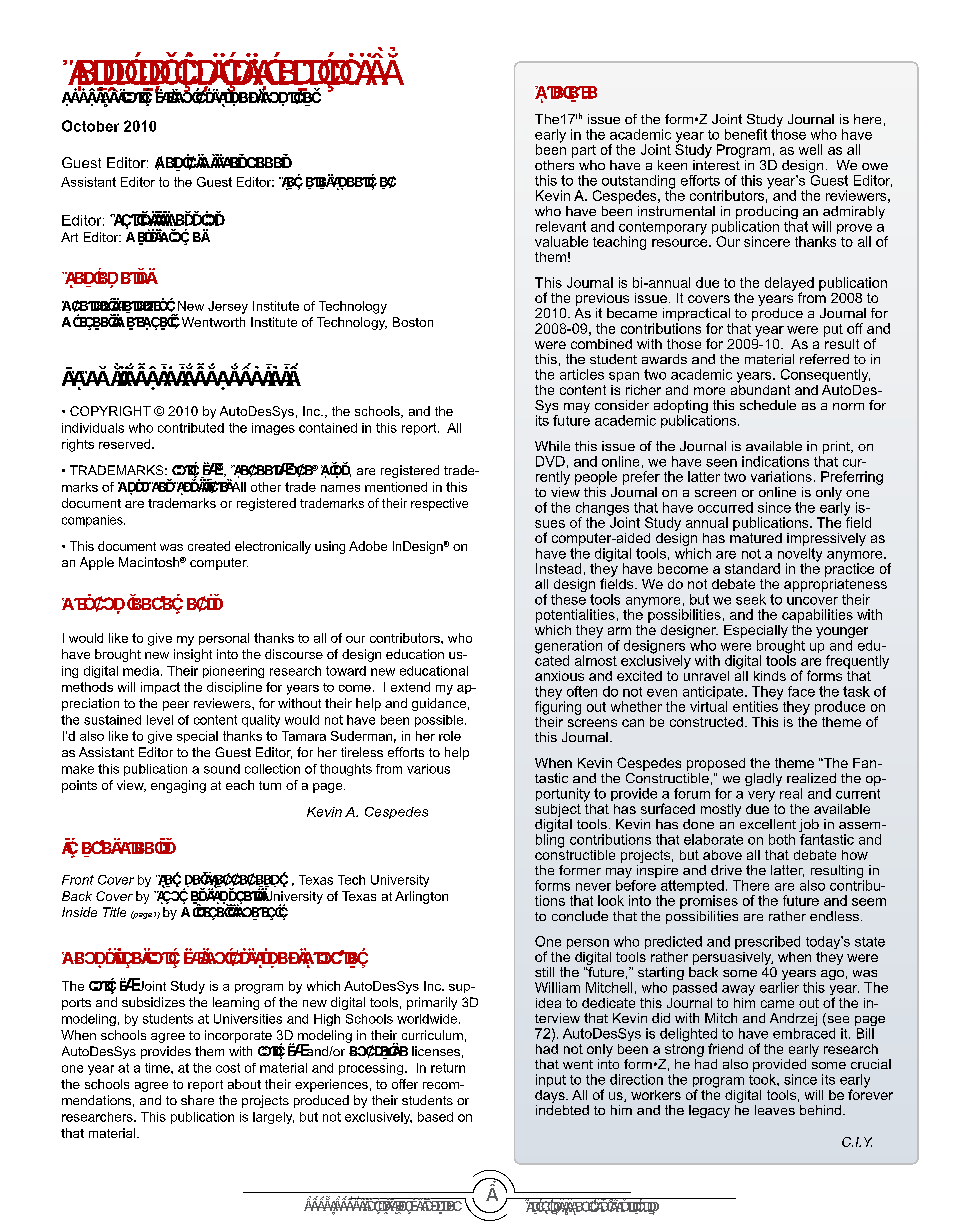 The image size is (980, 1226). Describe the element at coordinates (435, 1117) in the page. I see `based` at that location.
